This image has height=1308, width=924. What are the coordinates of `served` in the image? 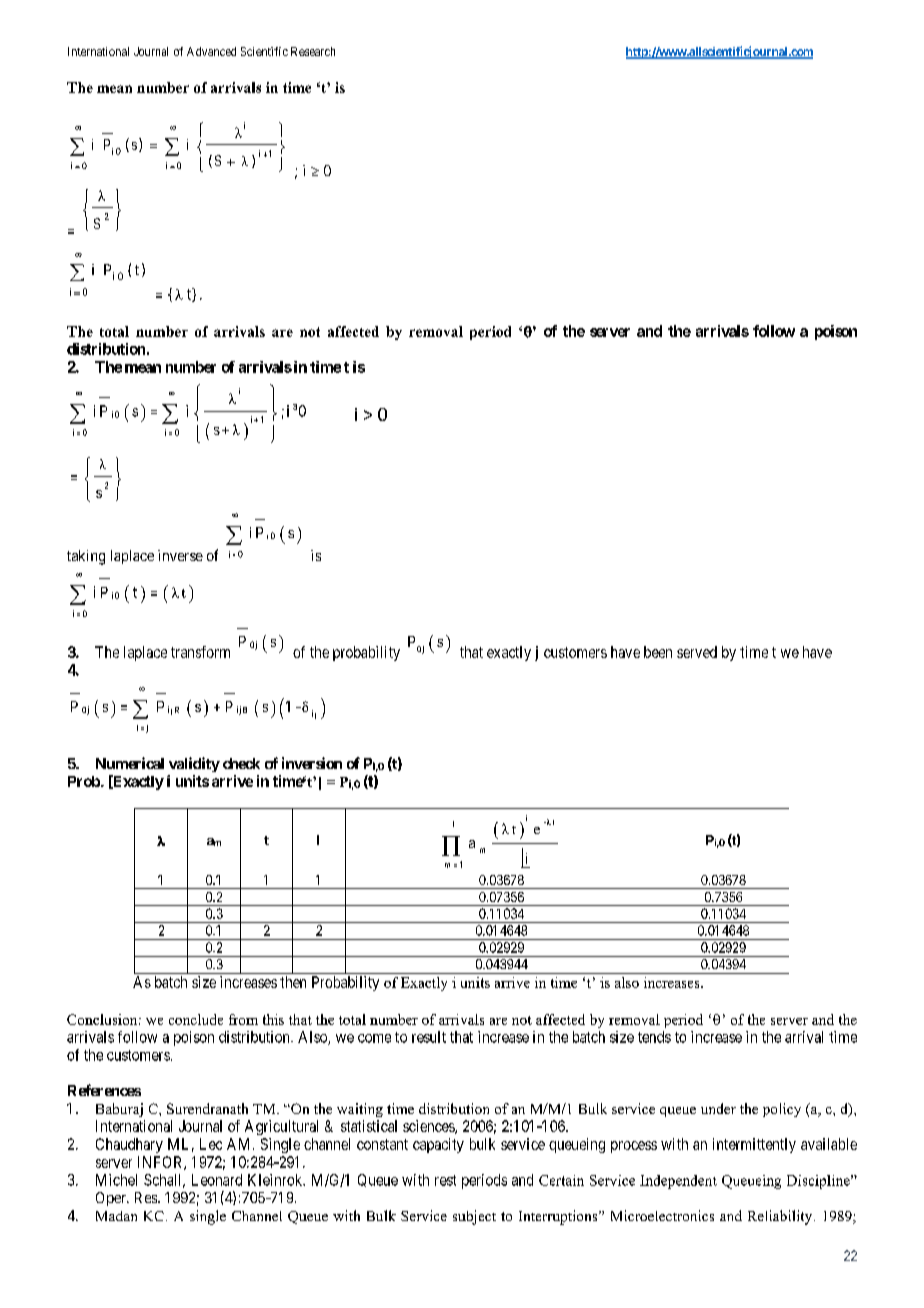 It's located at (697, 652).
